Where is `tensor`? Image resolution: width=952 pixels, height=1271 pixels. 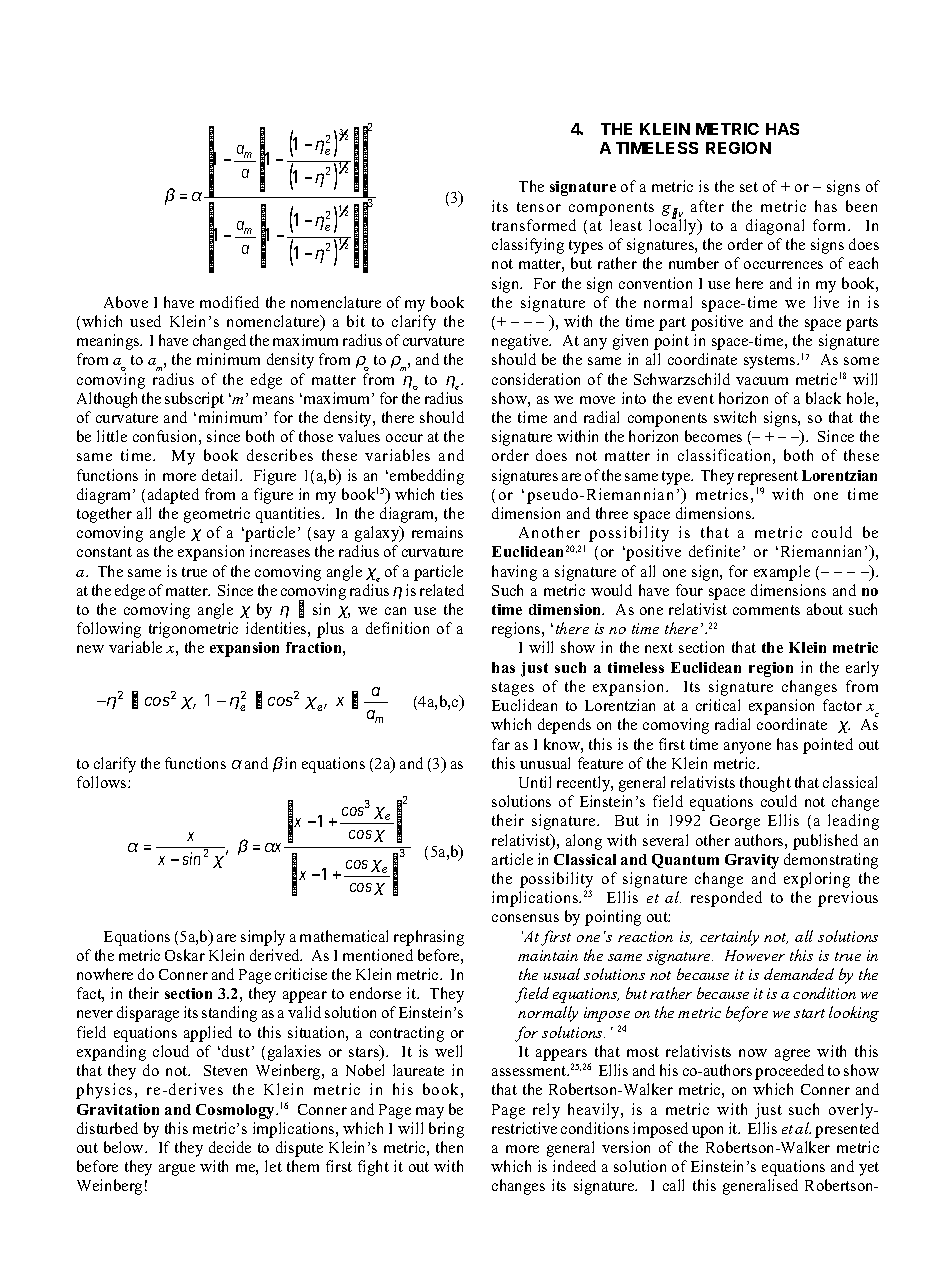
tensor is located at coordinates (539, 207).
